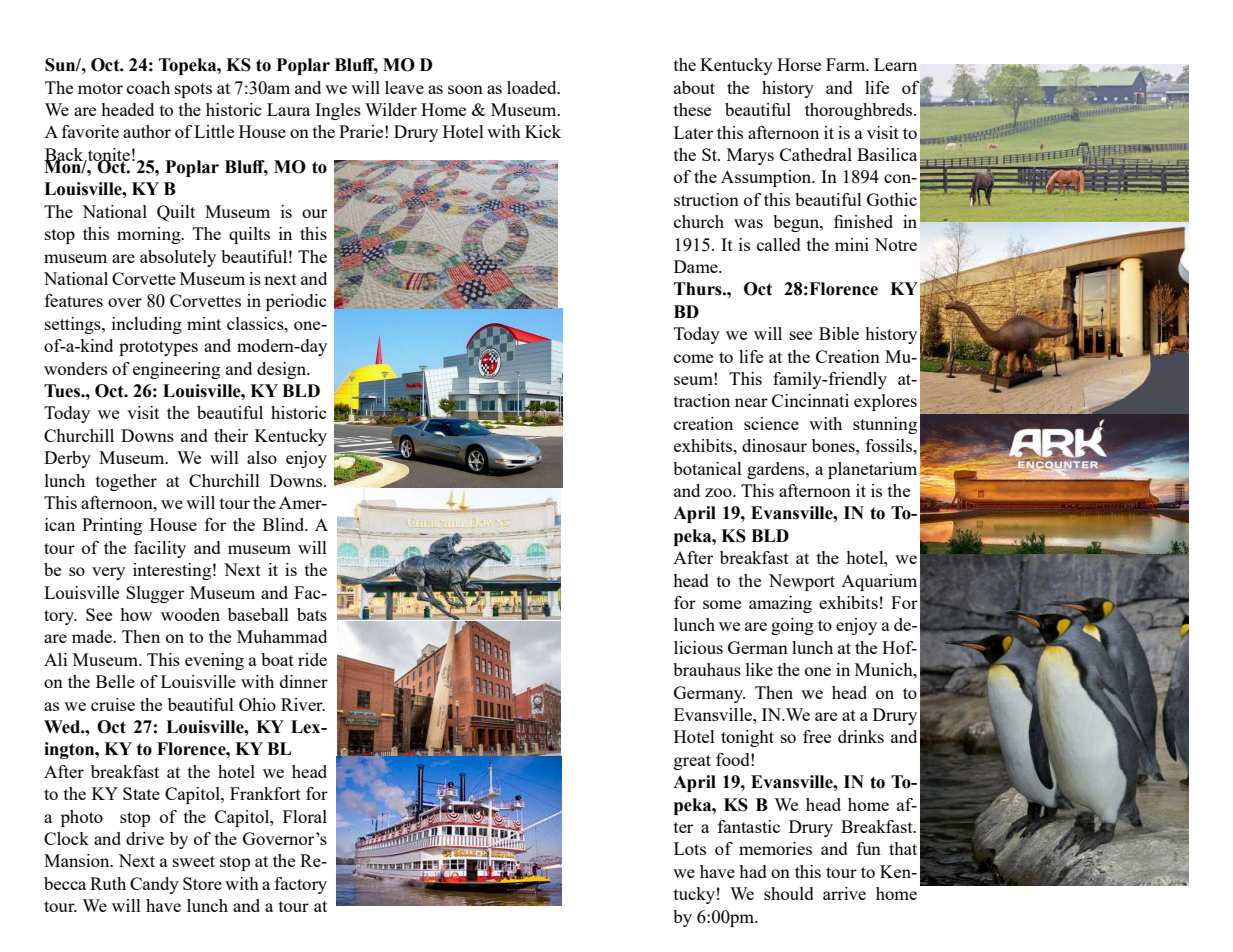  I want to click on Horse, so click(799, 64).
